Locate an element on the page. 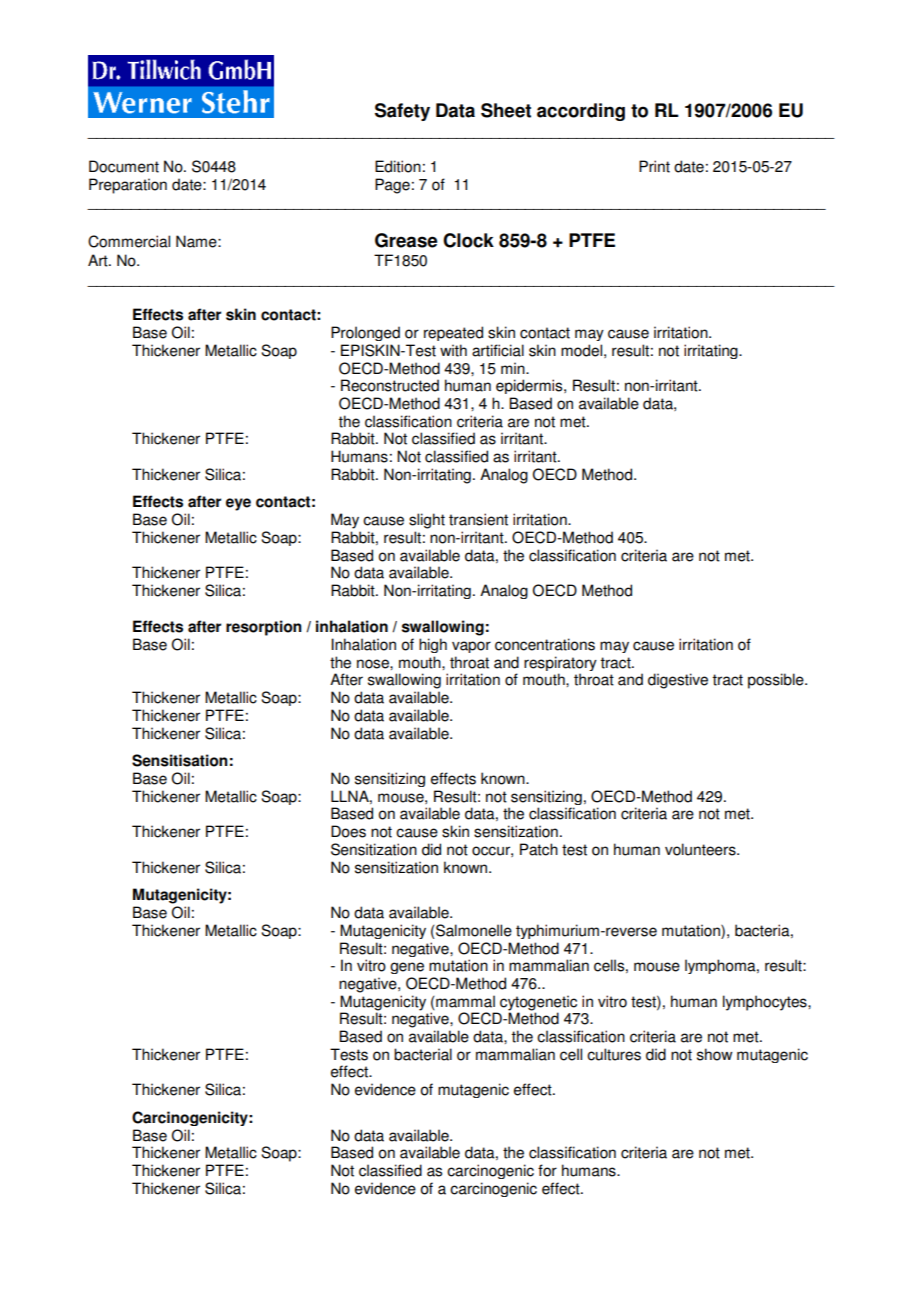  for is located at coordinates (547, 1170).
